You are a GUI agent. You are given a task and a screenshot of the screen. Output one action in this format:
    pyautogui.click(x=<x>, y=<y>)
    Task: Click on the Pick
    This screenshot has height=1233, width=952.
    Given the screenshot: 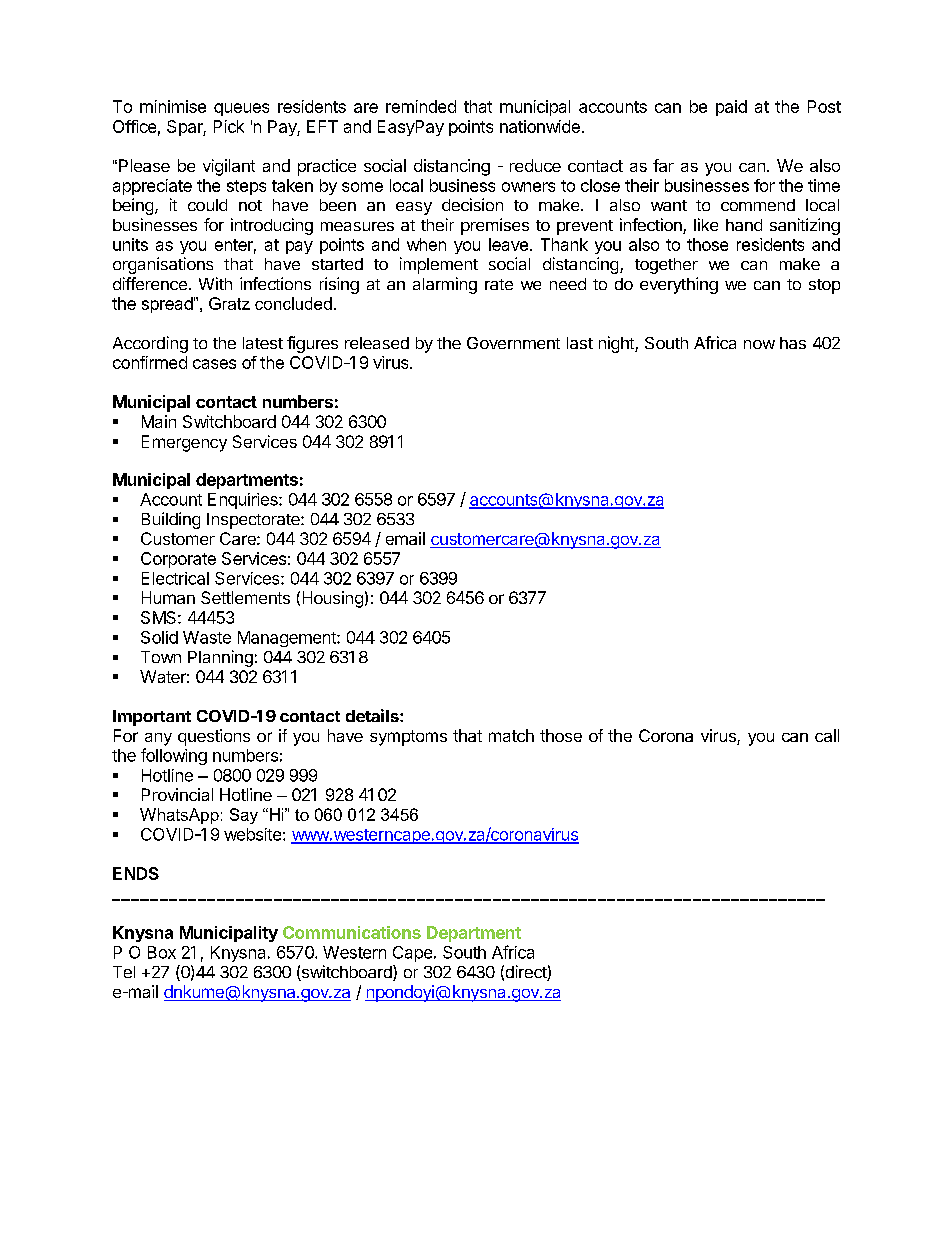 What is the action you would take?
    pyautogui.click(x=229, y=126)
